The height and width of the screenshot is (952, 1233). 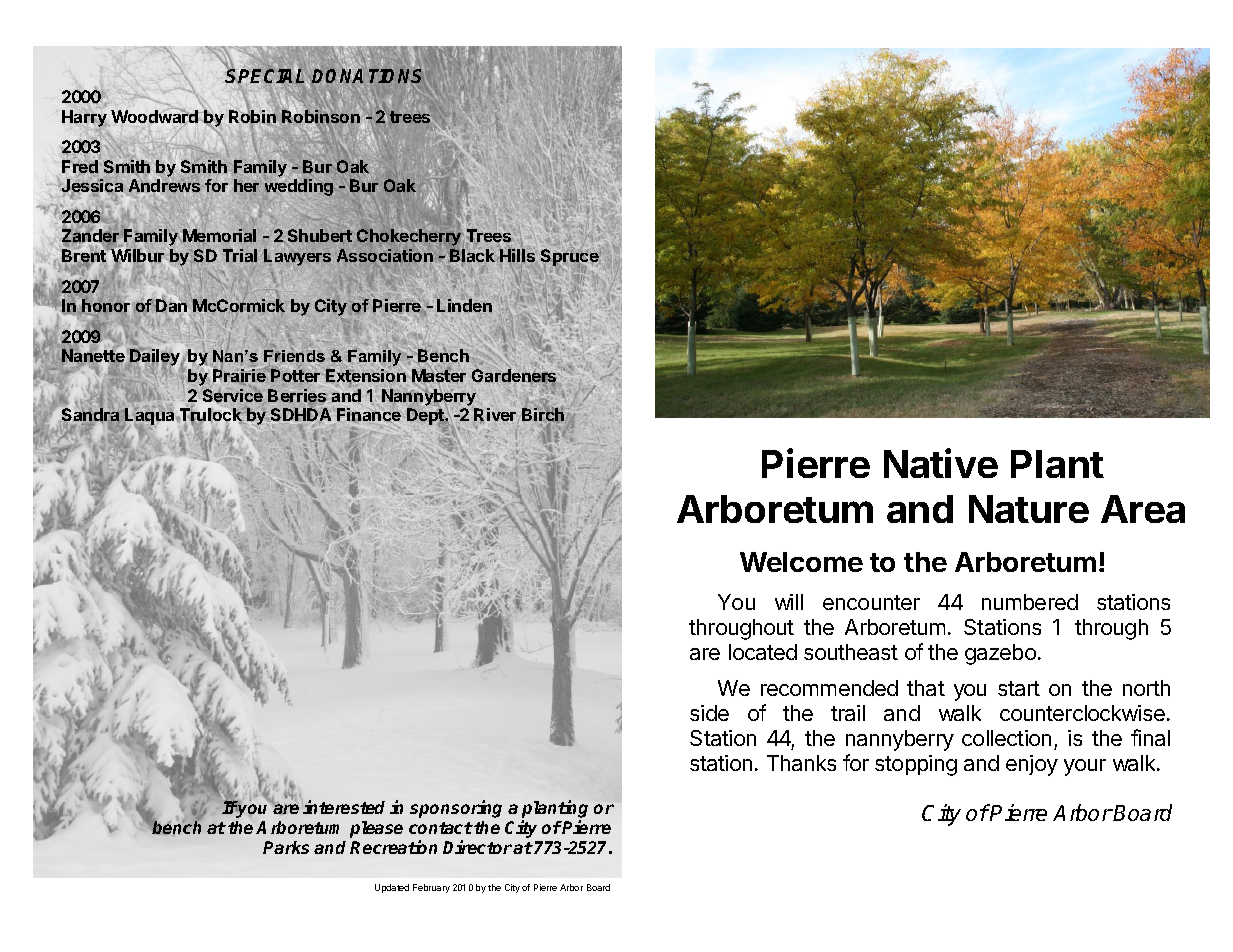 What do you see at coordinates (1032, 765) in the screenshot?
I see `enjoy` at bounding box center [1032, 765].
